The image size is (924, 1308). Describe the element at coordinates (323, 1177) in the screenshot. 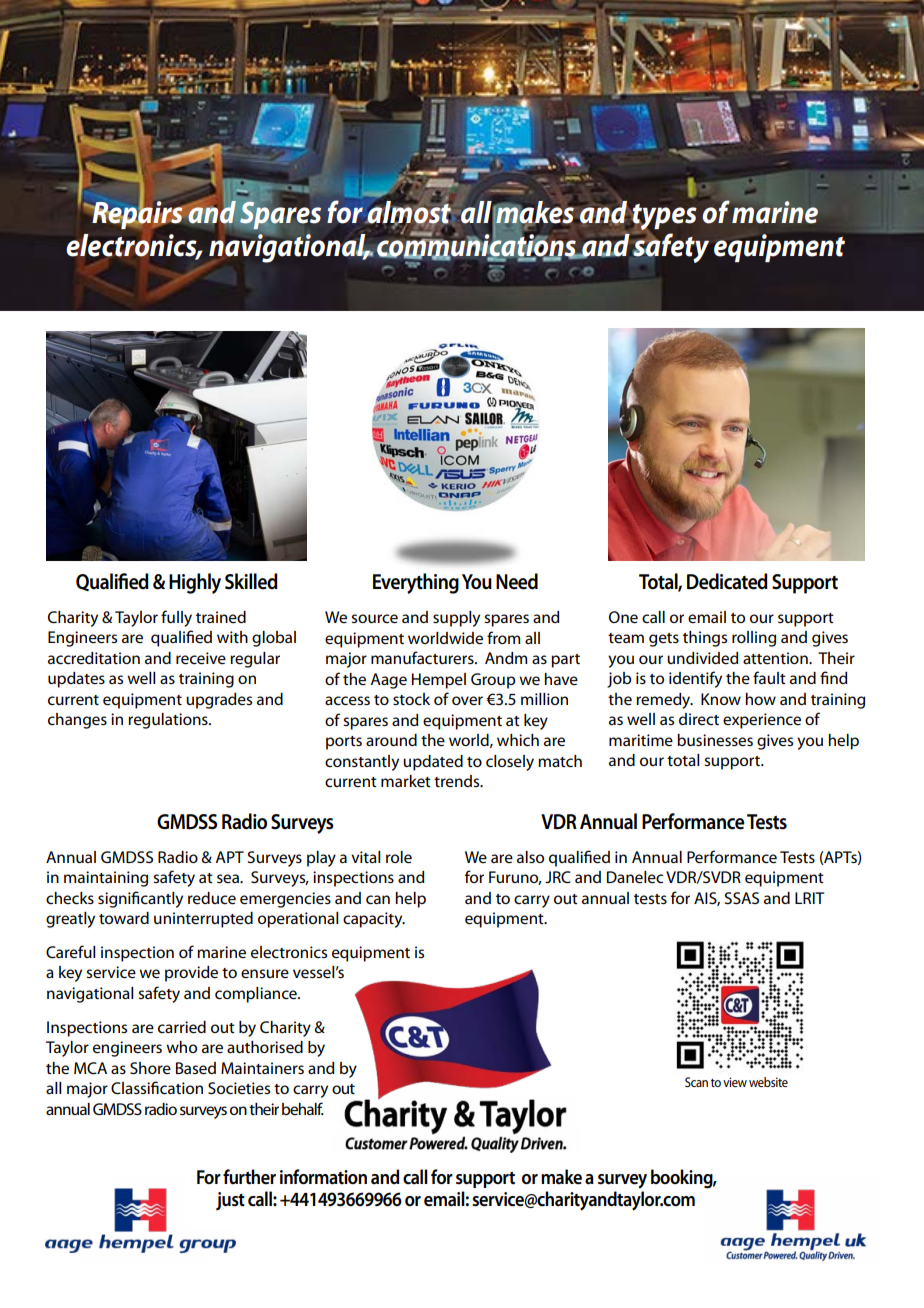

I see `information` at that location.
